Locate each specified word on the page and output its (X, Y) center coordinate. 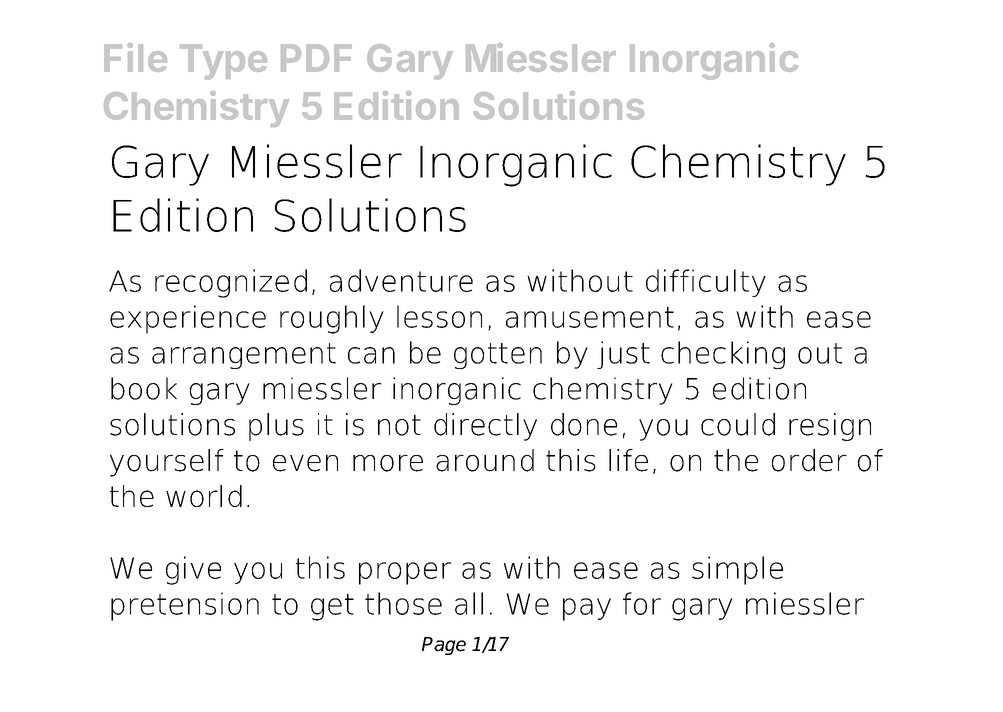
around (485, 460)
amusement (590, 317)
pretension (185, 606)
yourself (167, 463)
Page (444, 646)
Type (223, 62)
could (738, 424)
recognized (231, 283)
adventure (401, 280)
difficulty (706, 283)
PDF (316, 58)
